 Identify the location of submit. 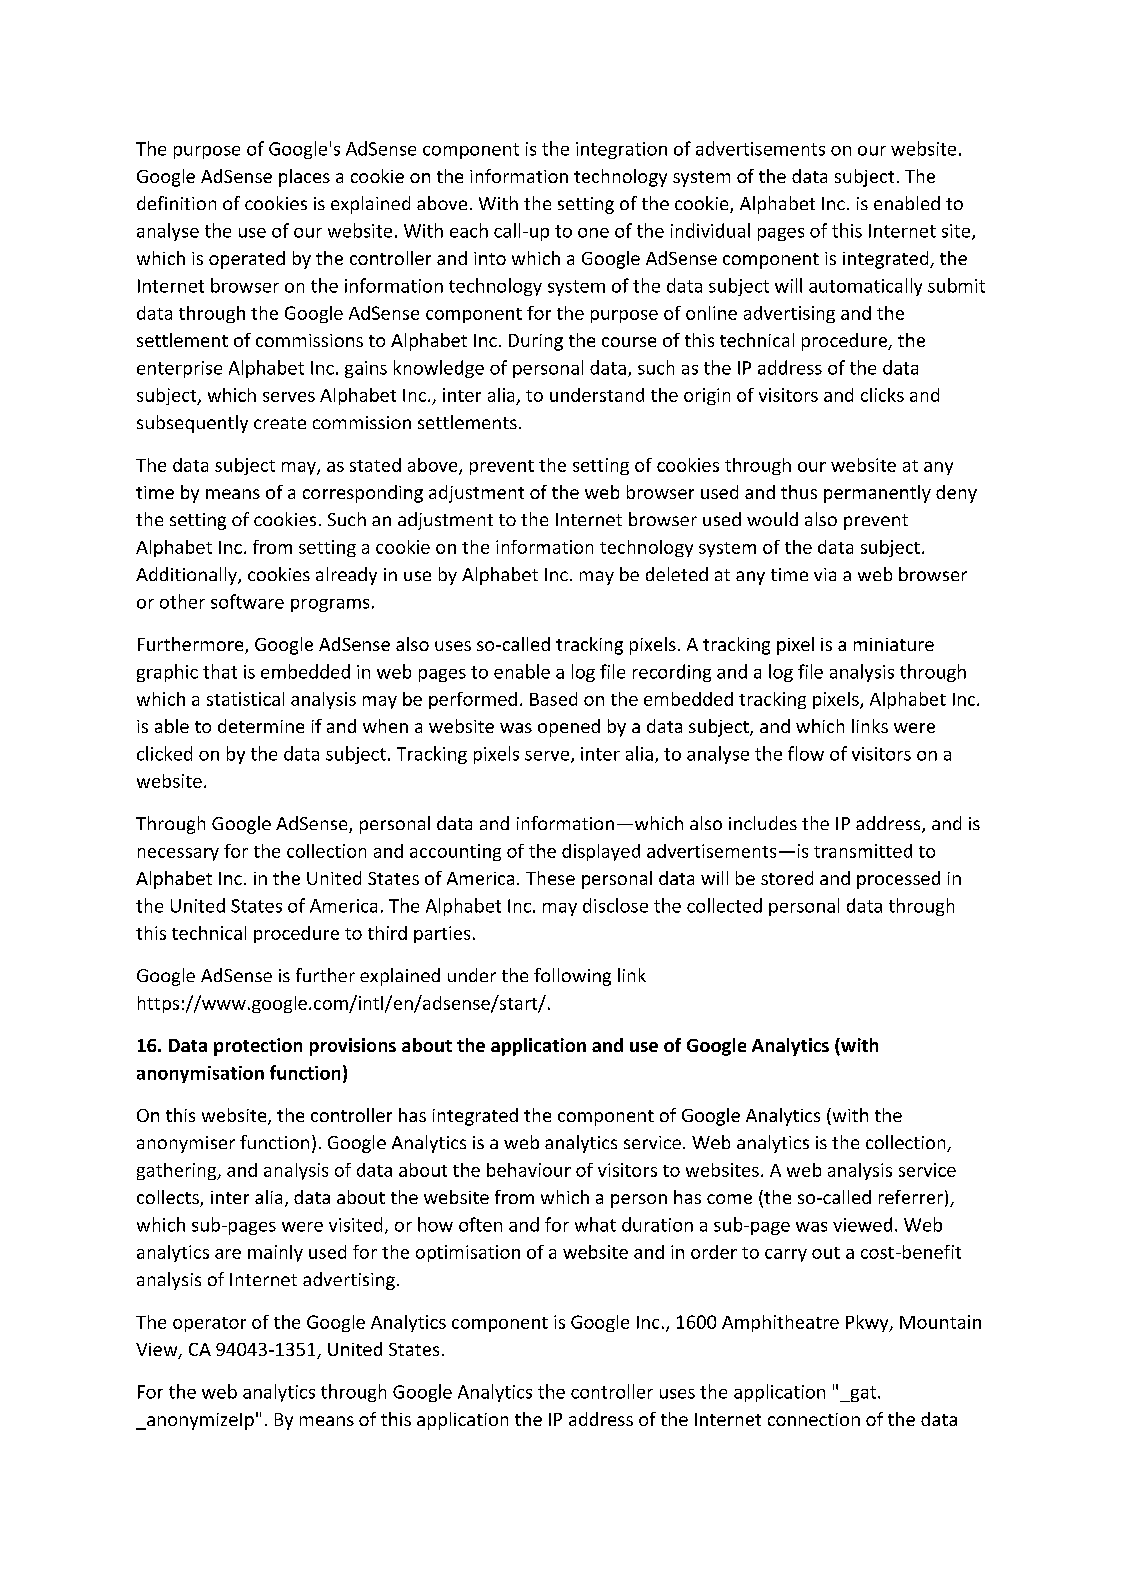
(956, 285).
